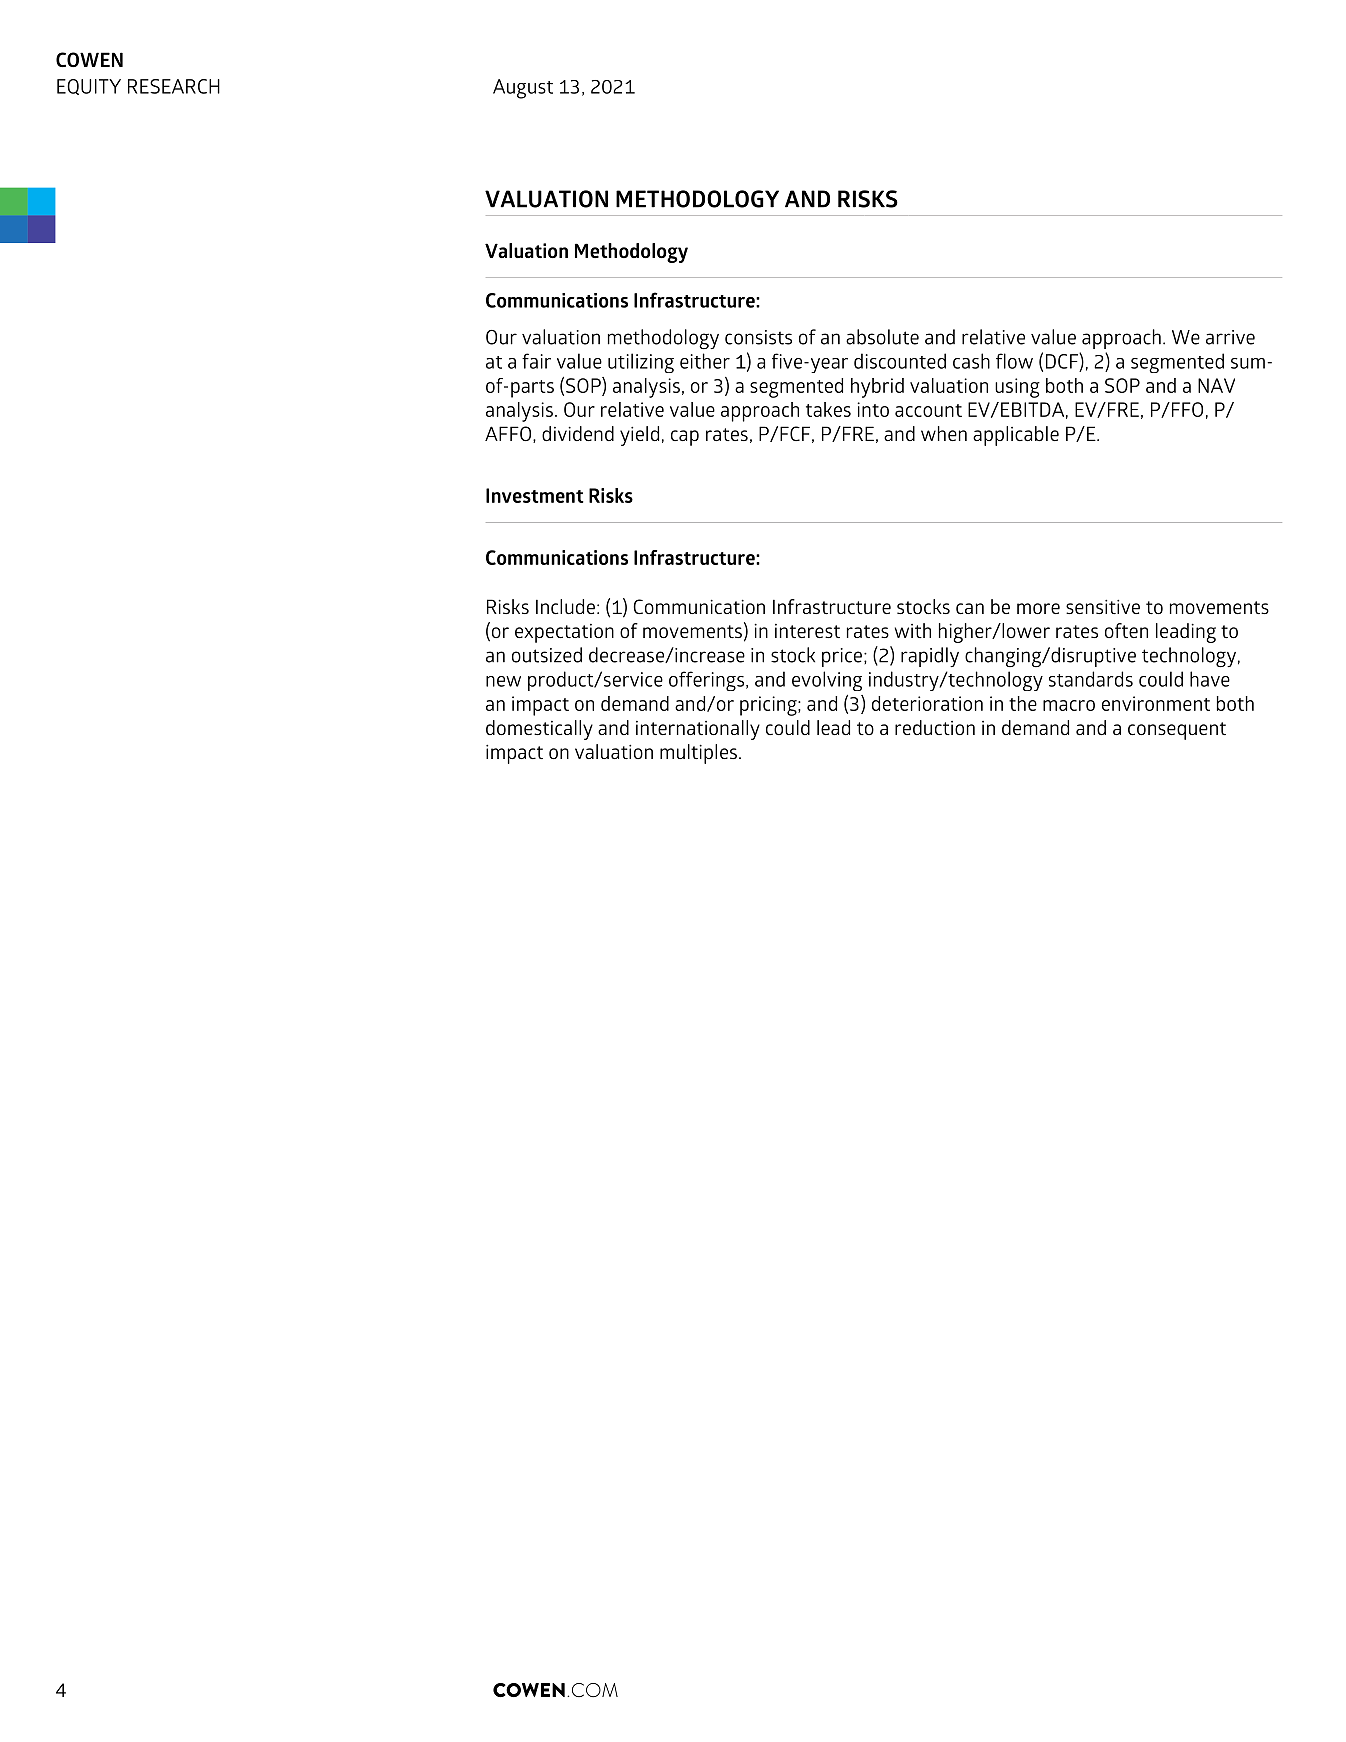  What do you see at coordinates (1230, 337) in the image?
I see `arrive` at bounding box center [1230, 337].
